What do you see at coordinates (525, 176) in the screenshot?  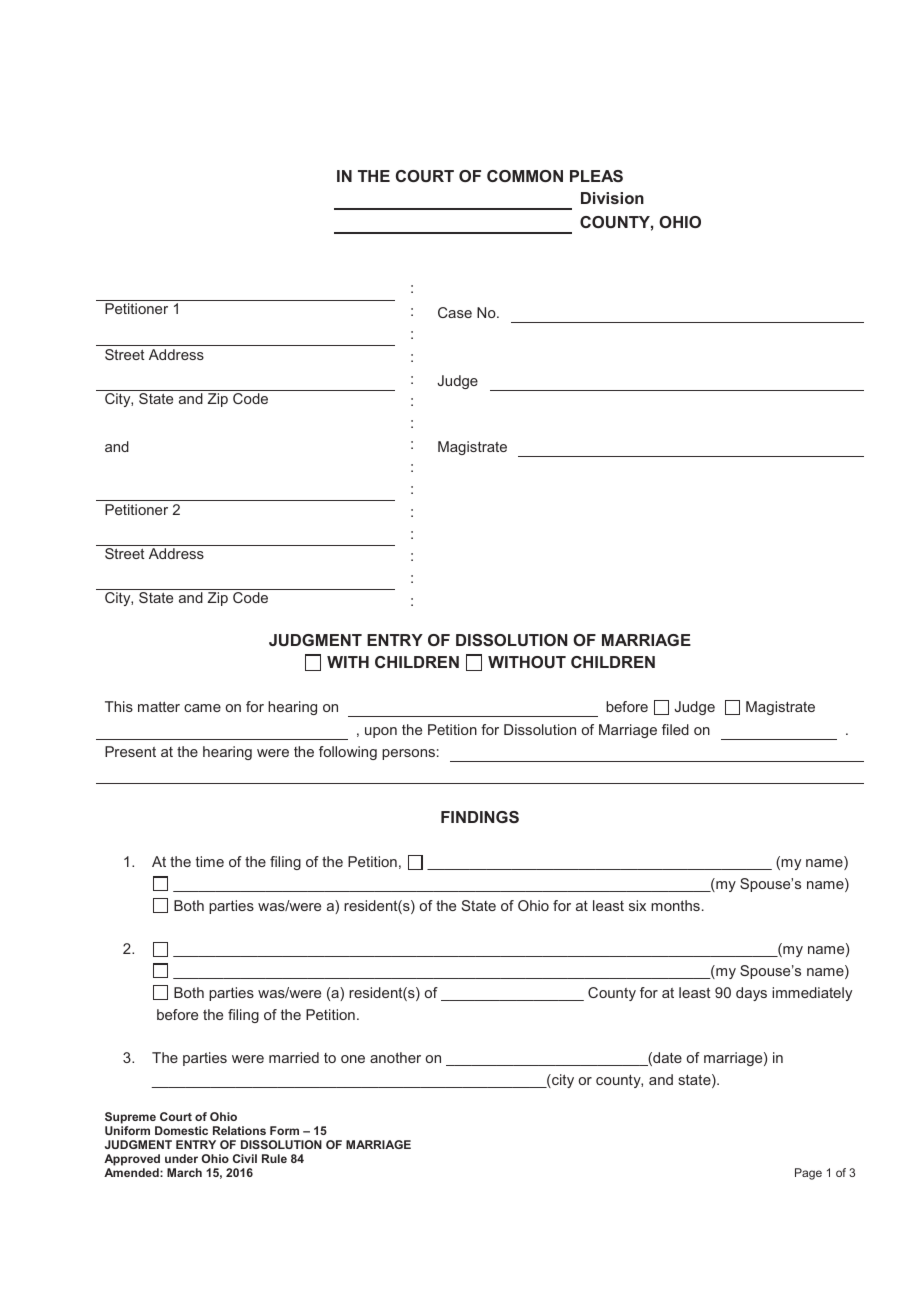 I see `COMMON` at bounding box center [525, 176].
